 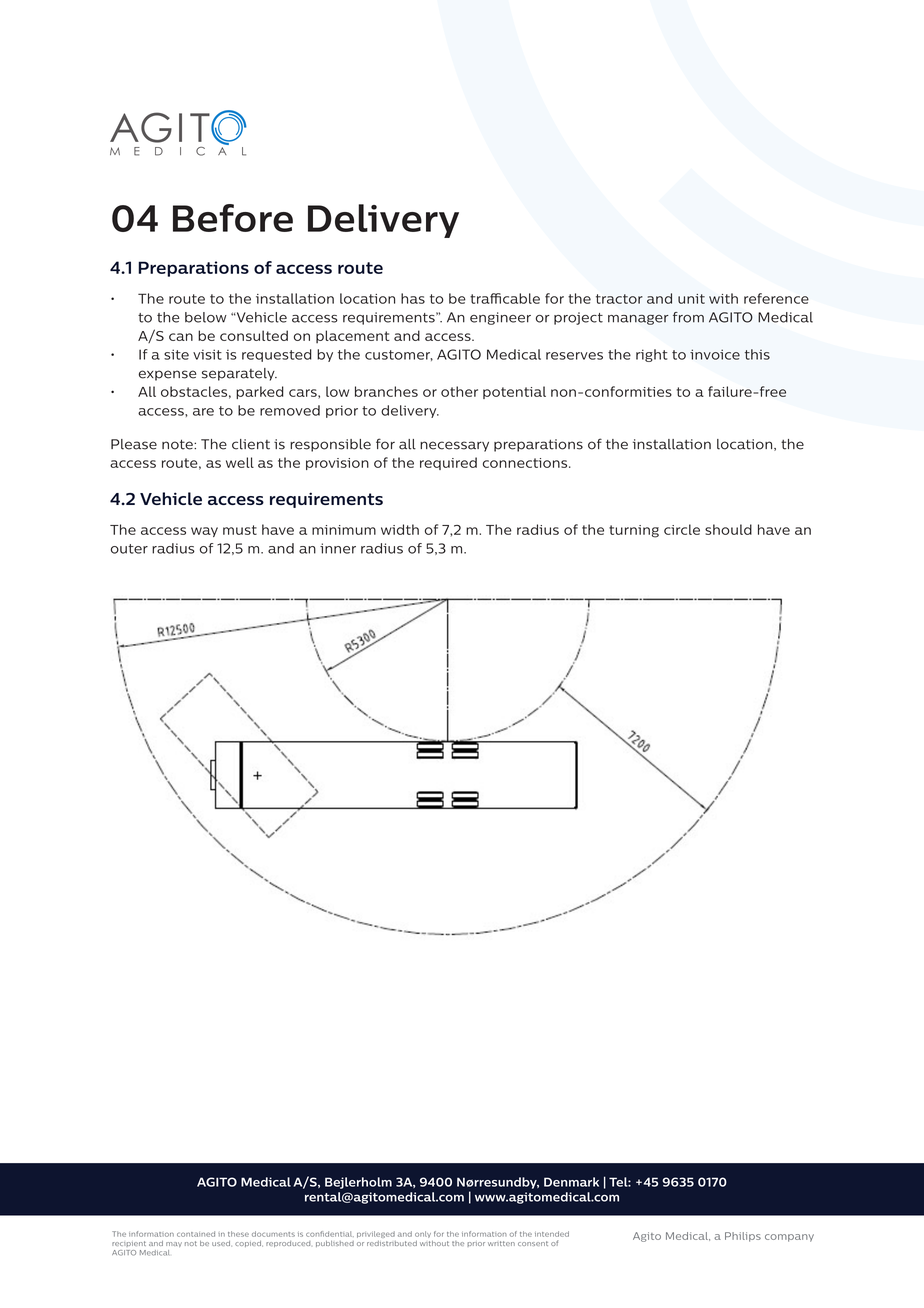 I want to click on contained, so click(x=196, y=1234).
